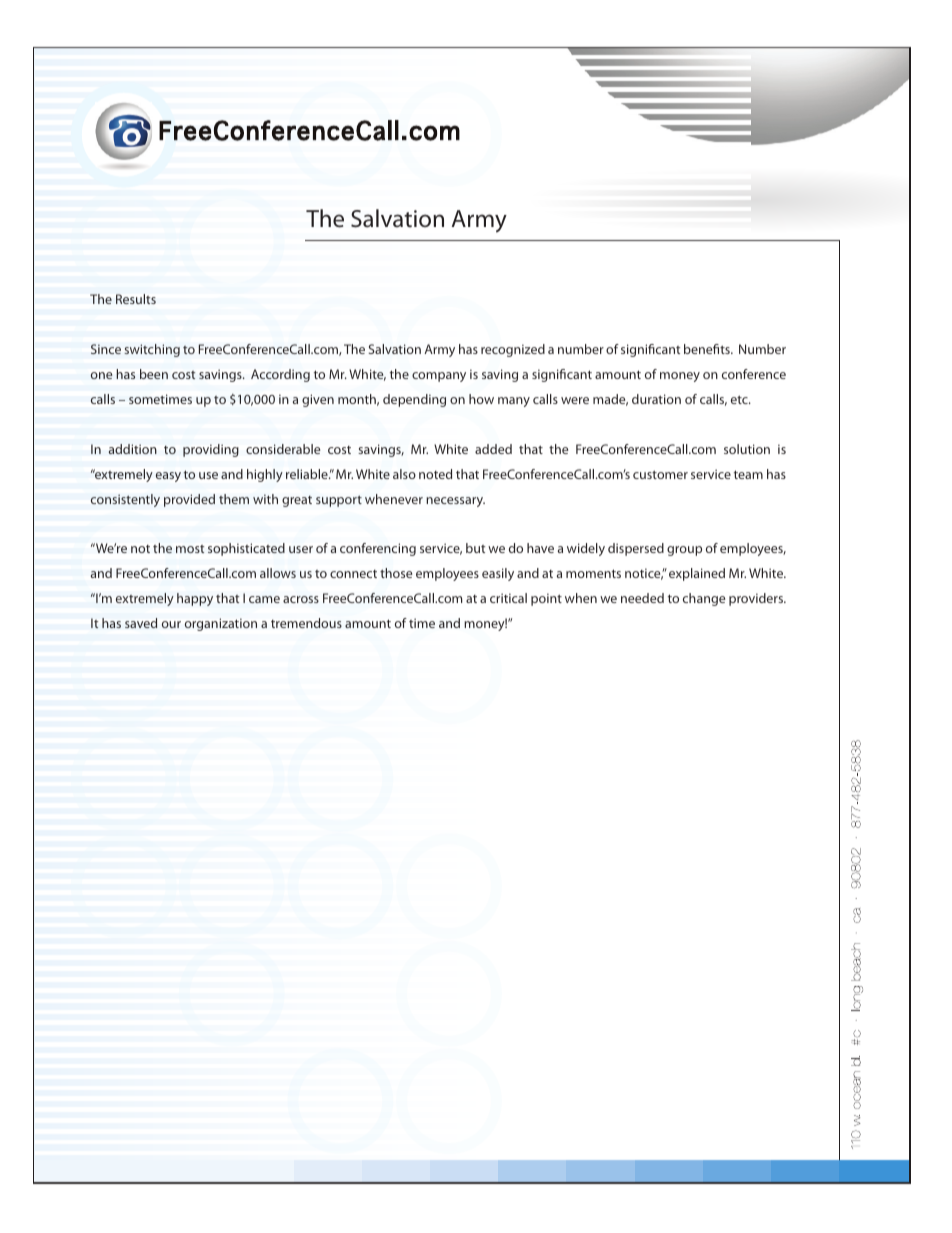  Describe the element at coordinates (171, 624) in the screenshot. I see `our` at that location.
